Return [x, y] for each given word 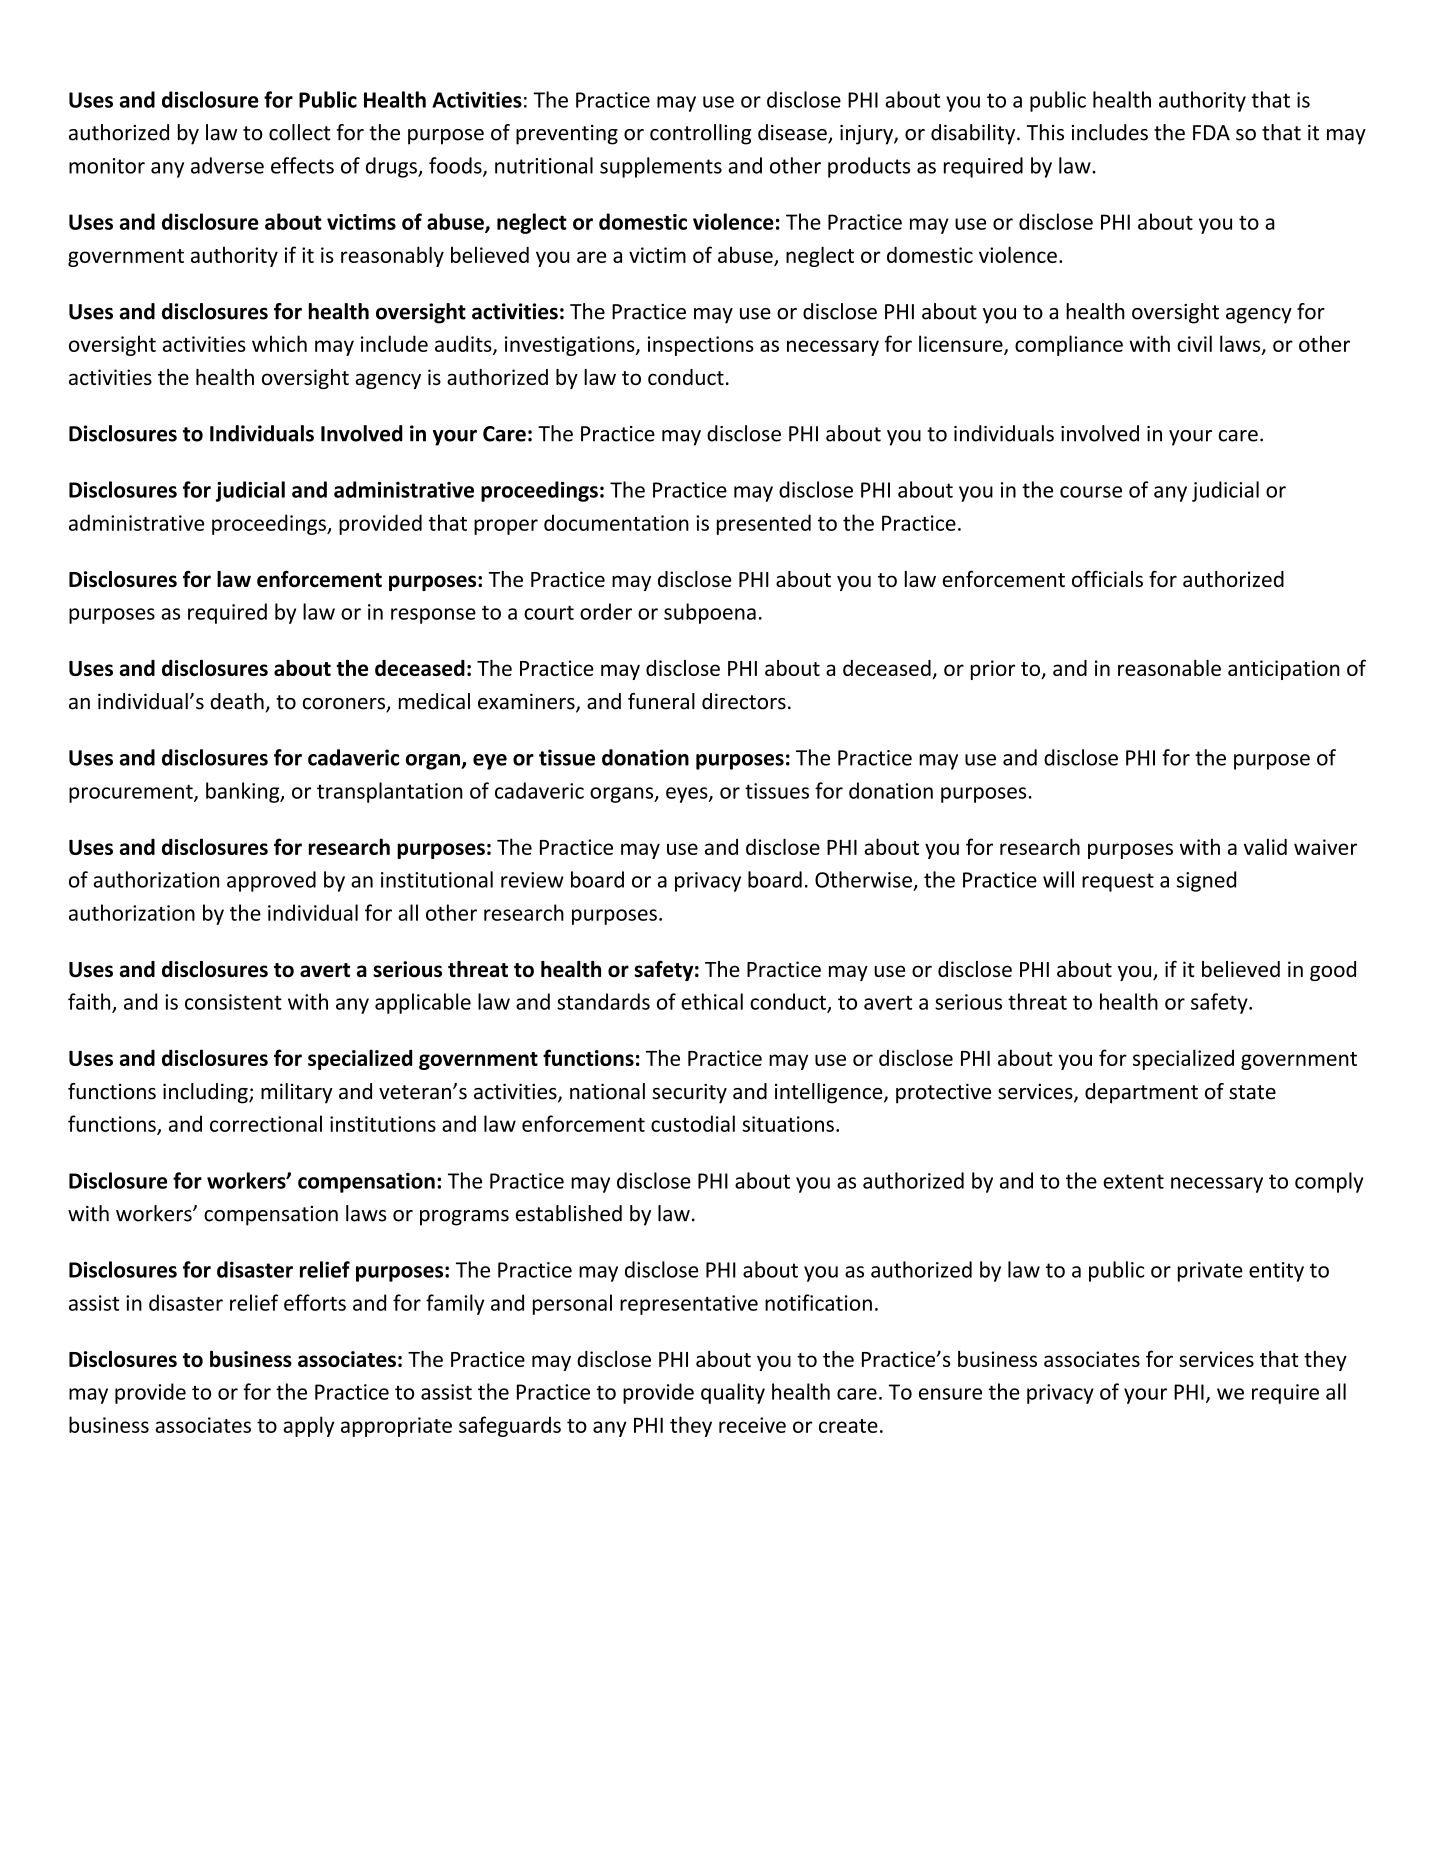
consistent [233, 1002]
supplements [661, 167]
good [1333, 971]
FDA [1211, 132]
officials [1107, 578]
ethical [712, 1001]
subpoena [710, 613]
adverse [227, 165]
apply [308, 1426]
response [433, 616]
